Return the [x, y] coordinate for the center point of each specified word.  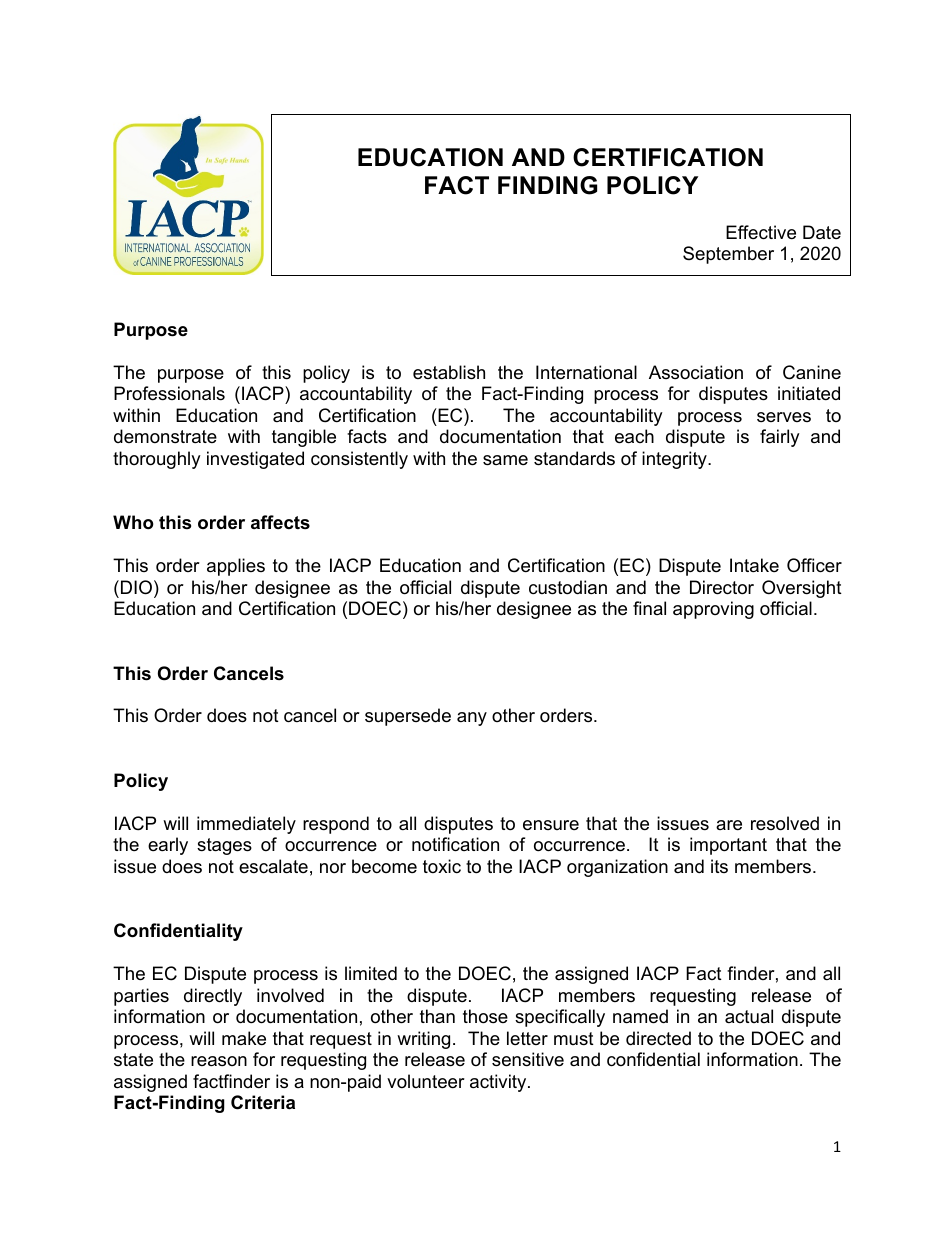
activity [499, 1083]
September [728, 255]
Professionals [169, 393]
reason [219, 1061]
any [472, 719]
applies [236, 567]
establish [449, 372]
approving [713, 610]
